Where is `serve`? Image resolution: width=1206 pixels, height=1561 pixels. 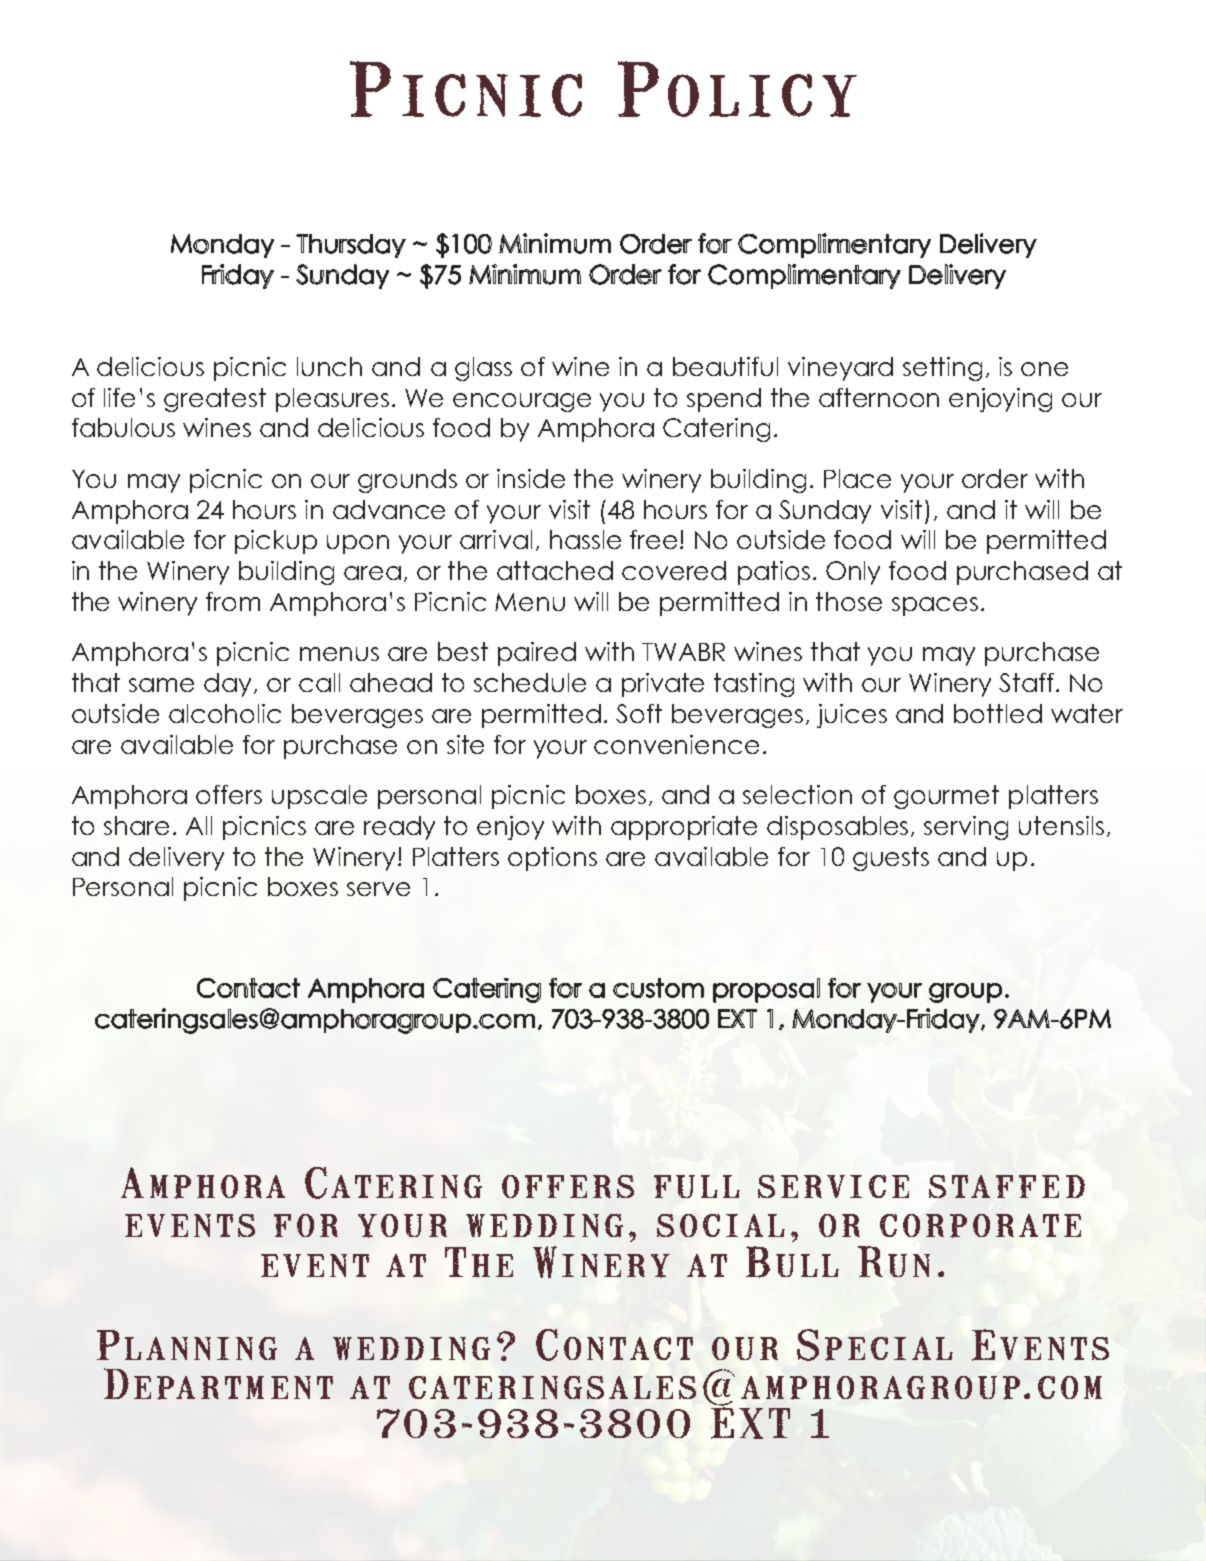
serve is located at coordinates (378, 889).
